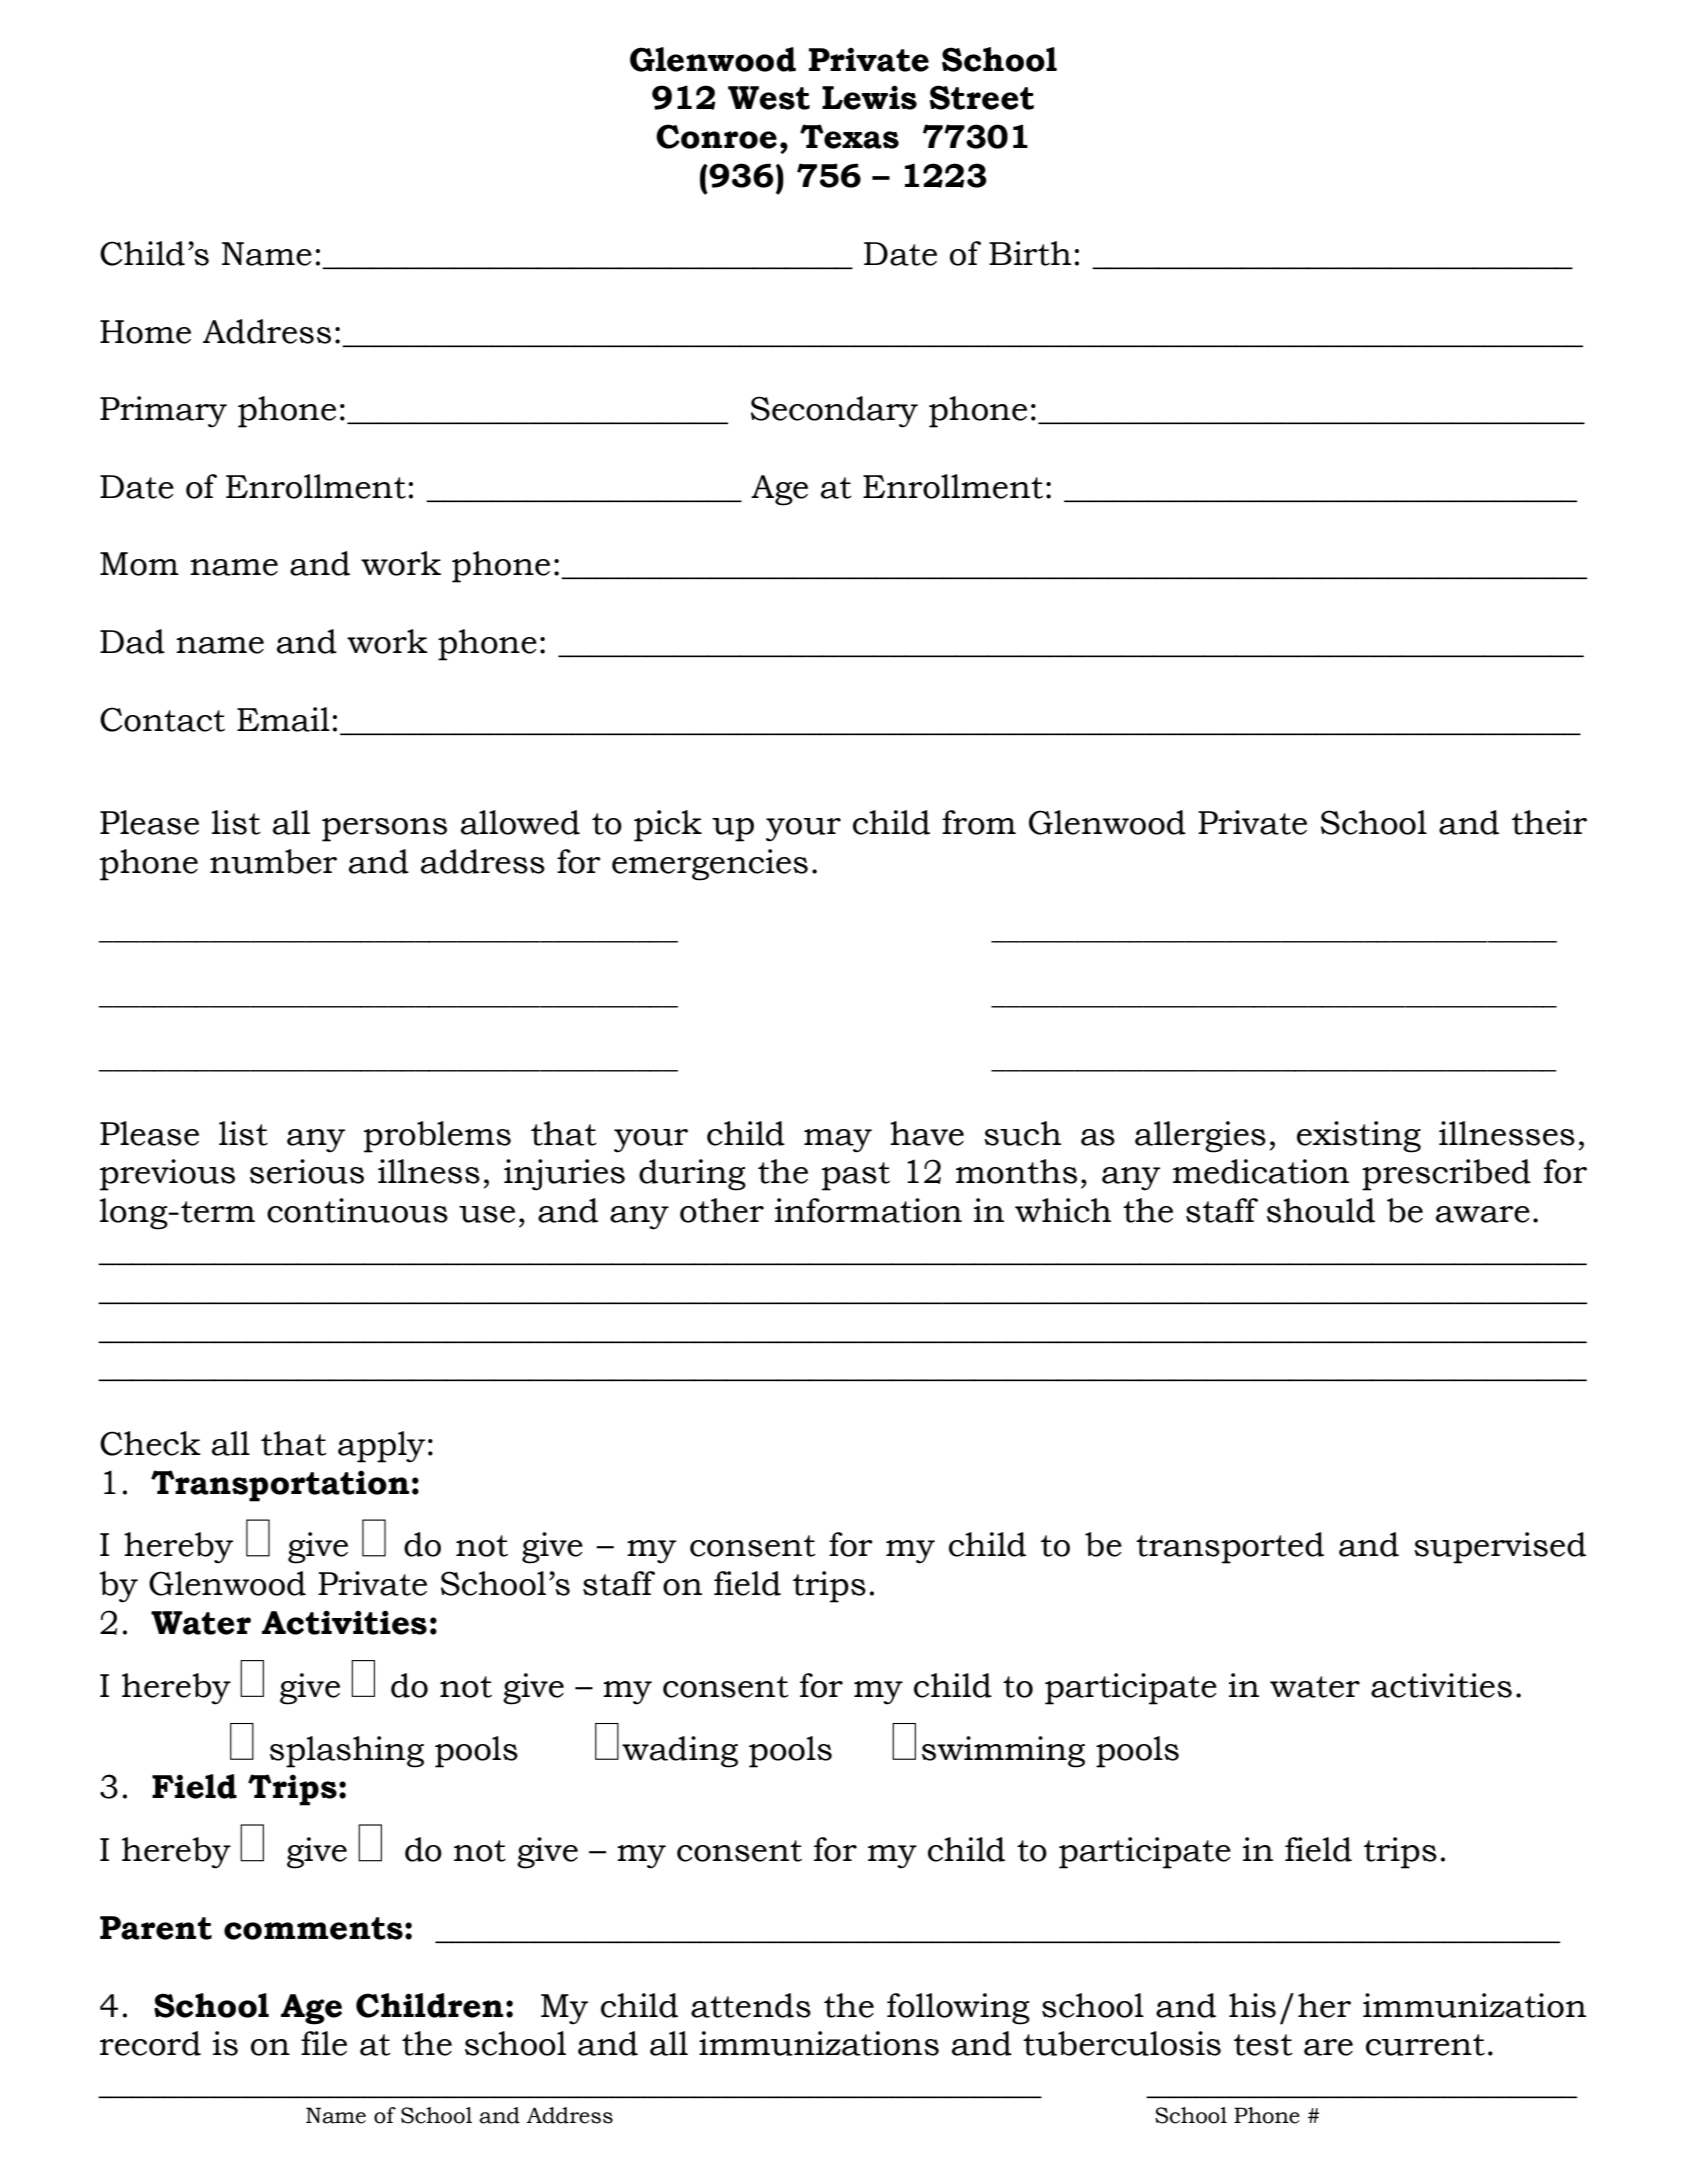  What do you see at coordinates (132, 641) in the screenshot?
I see `Dad` at bounding box center [132, 641].
